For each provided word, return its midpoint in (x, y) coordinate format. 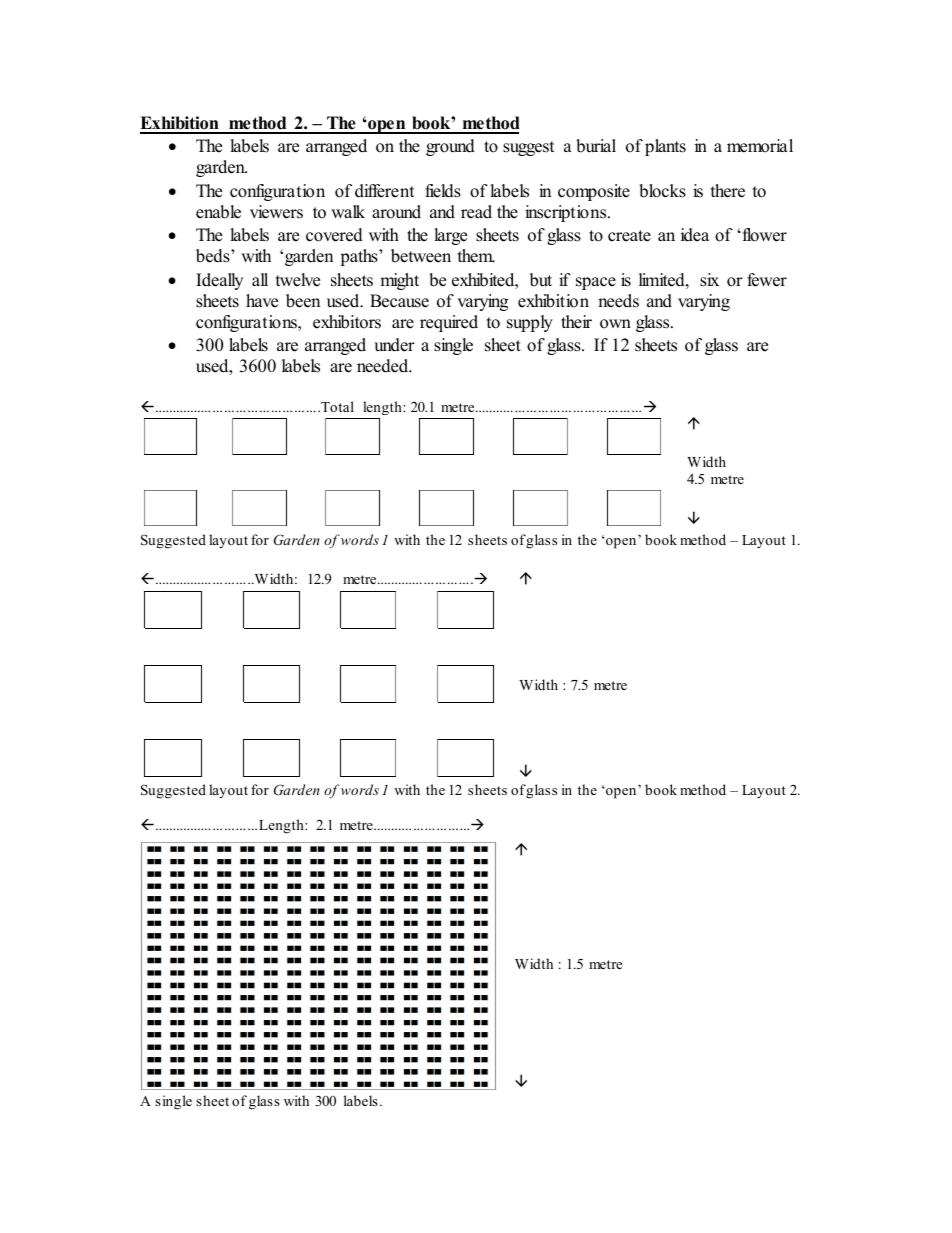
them (476, 256)
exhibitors (347, 322)
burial (596, 146)
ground (450, 147)
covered (334, 235)
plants (665, 147)
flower (763, 235)
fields (443, 191)
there (728, 191)
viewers (276, 212)
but (541, 280)
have (262, 301)
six (709, 280)
